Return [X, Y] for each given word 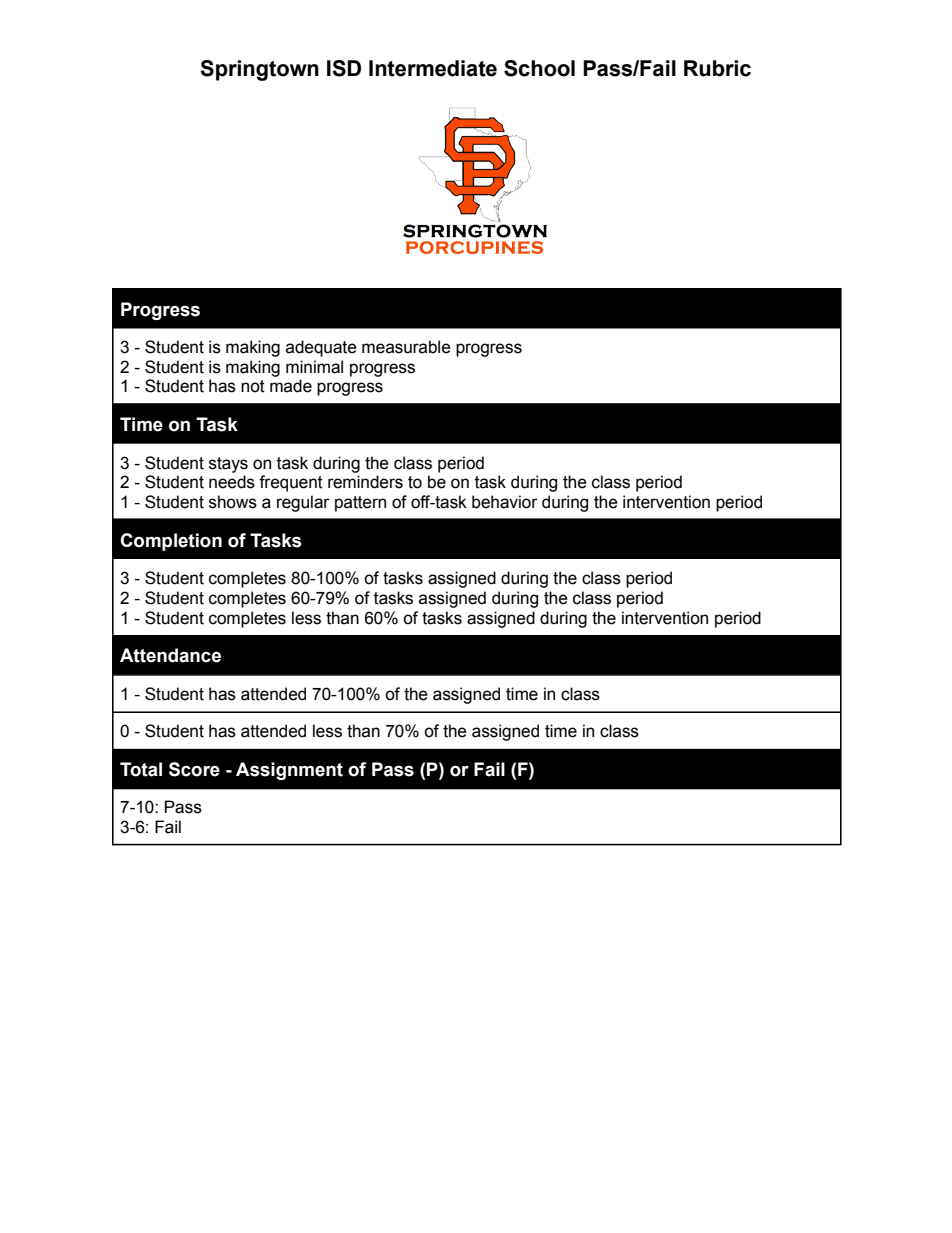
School [539, 68]
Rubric [717, 68]
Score [194, 769]
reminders [365, 482]
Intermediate [433, 68]
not [253, 386]
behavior [505, 502]
